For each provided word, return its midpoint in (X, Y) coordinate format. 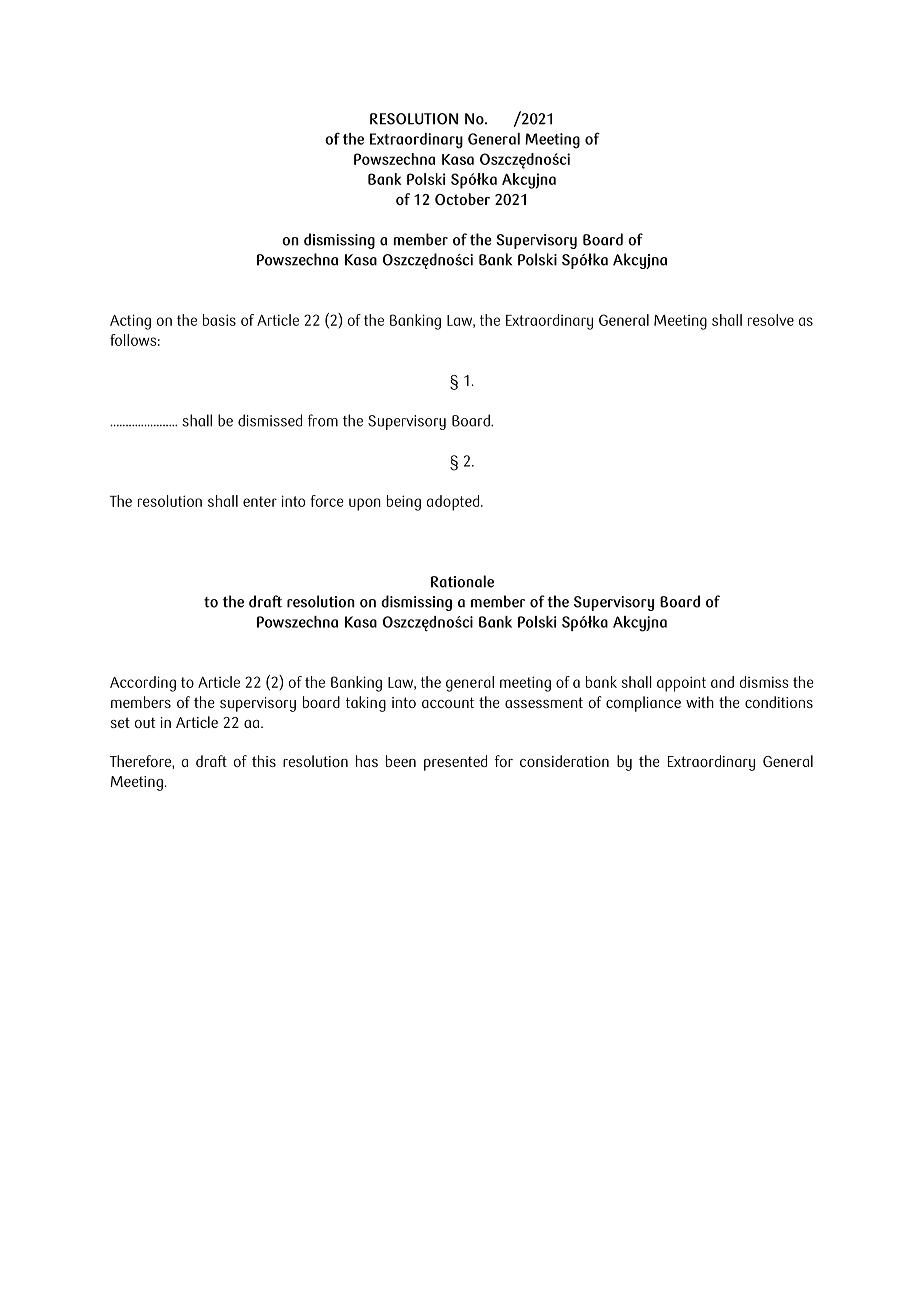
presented (455, 763)
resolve (771, 320)
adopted (454, 503)
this (264, 761)
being (404, 503)
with (700, 702)
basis (219, 320)
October (462, 199)
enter (260, 501)
